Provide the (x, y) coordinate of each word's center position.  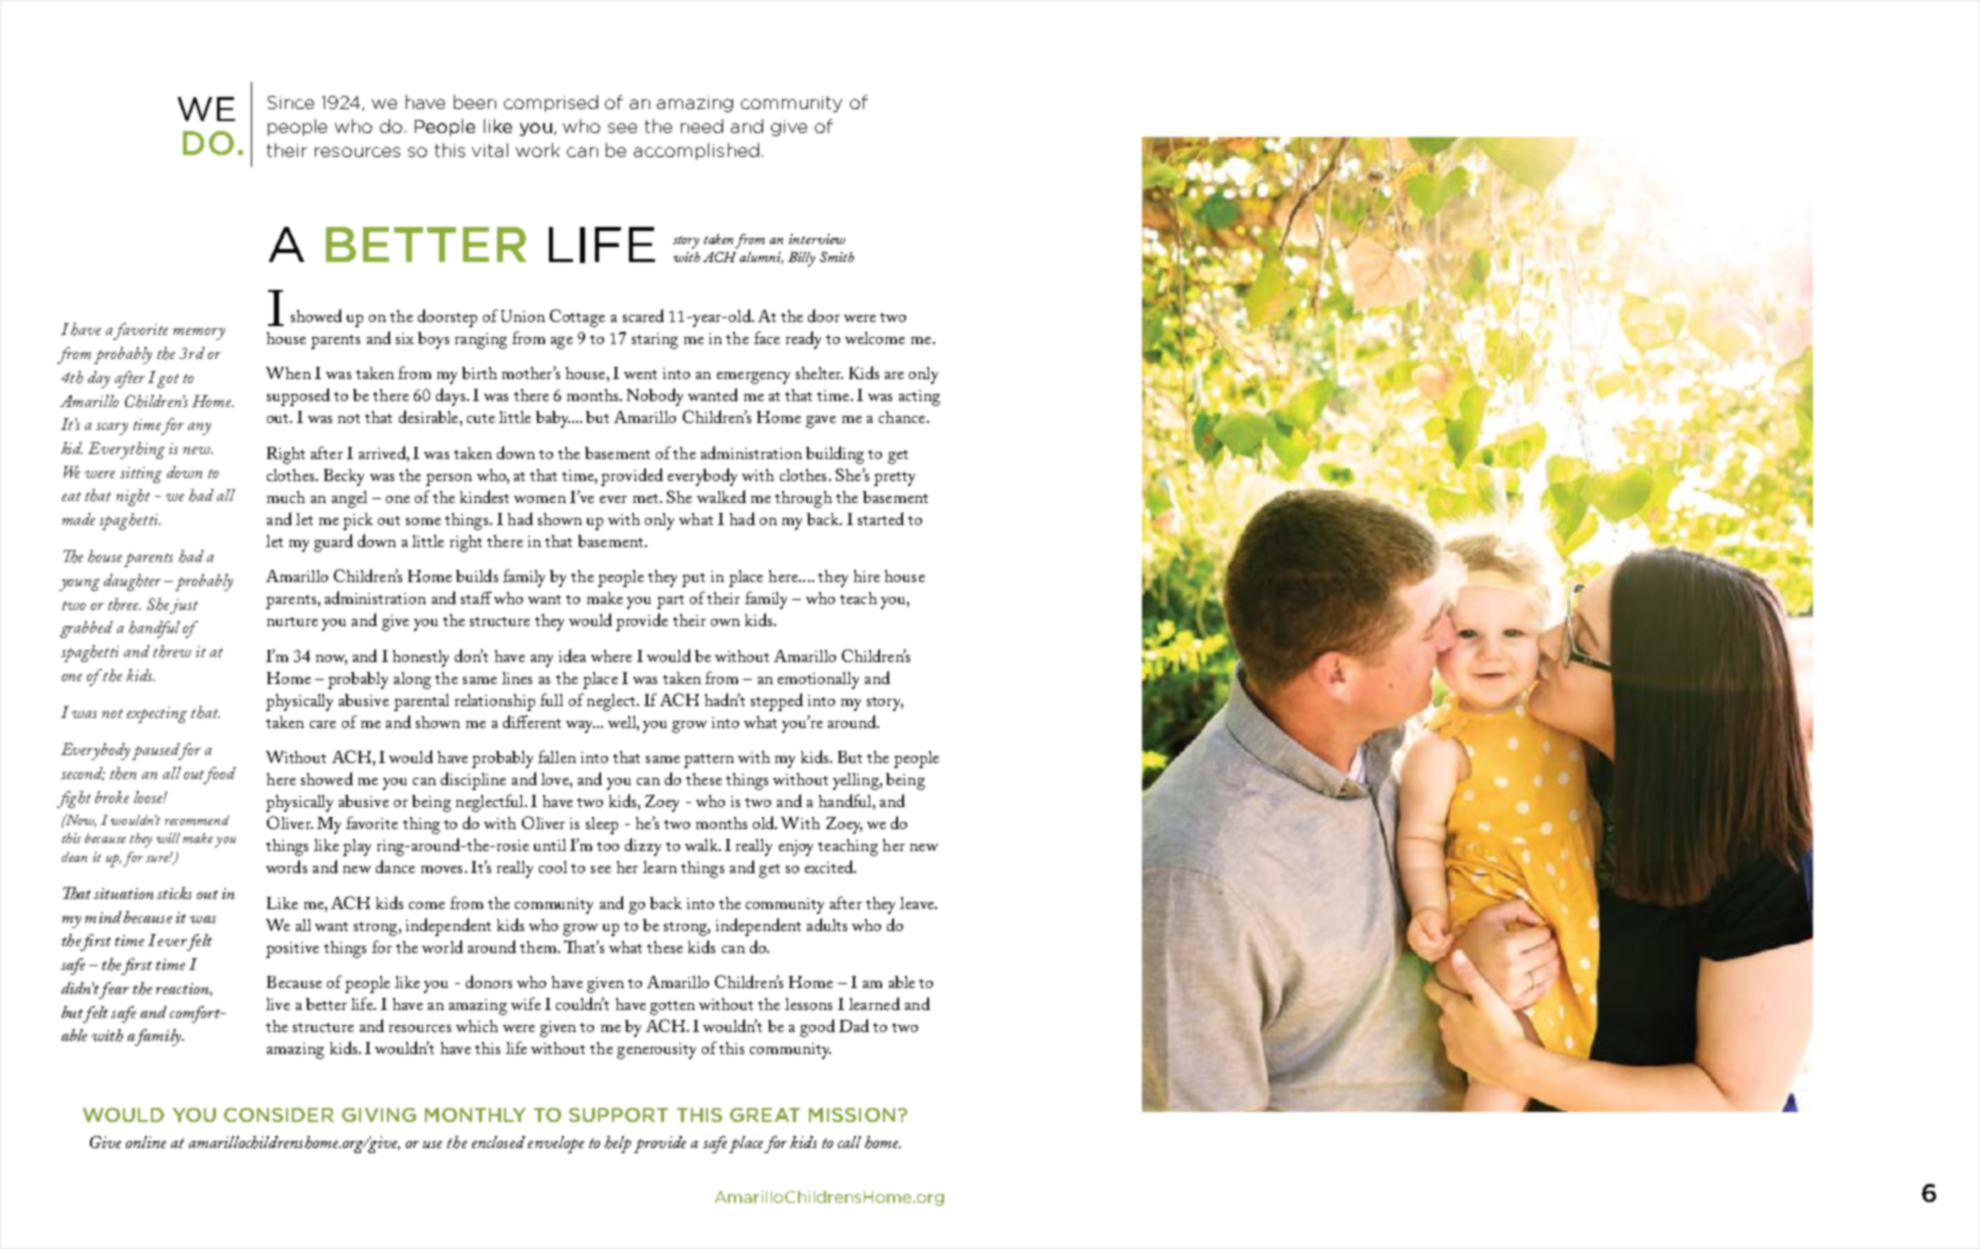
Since (291, 102)
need (702, 126)
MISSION (852, 1115)
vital (490, 150)
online (146, 1142)
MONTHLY (475, 1115)
